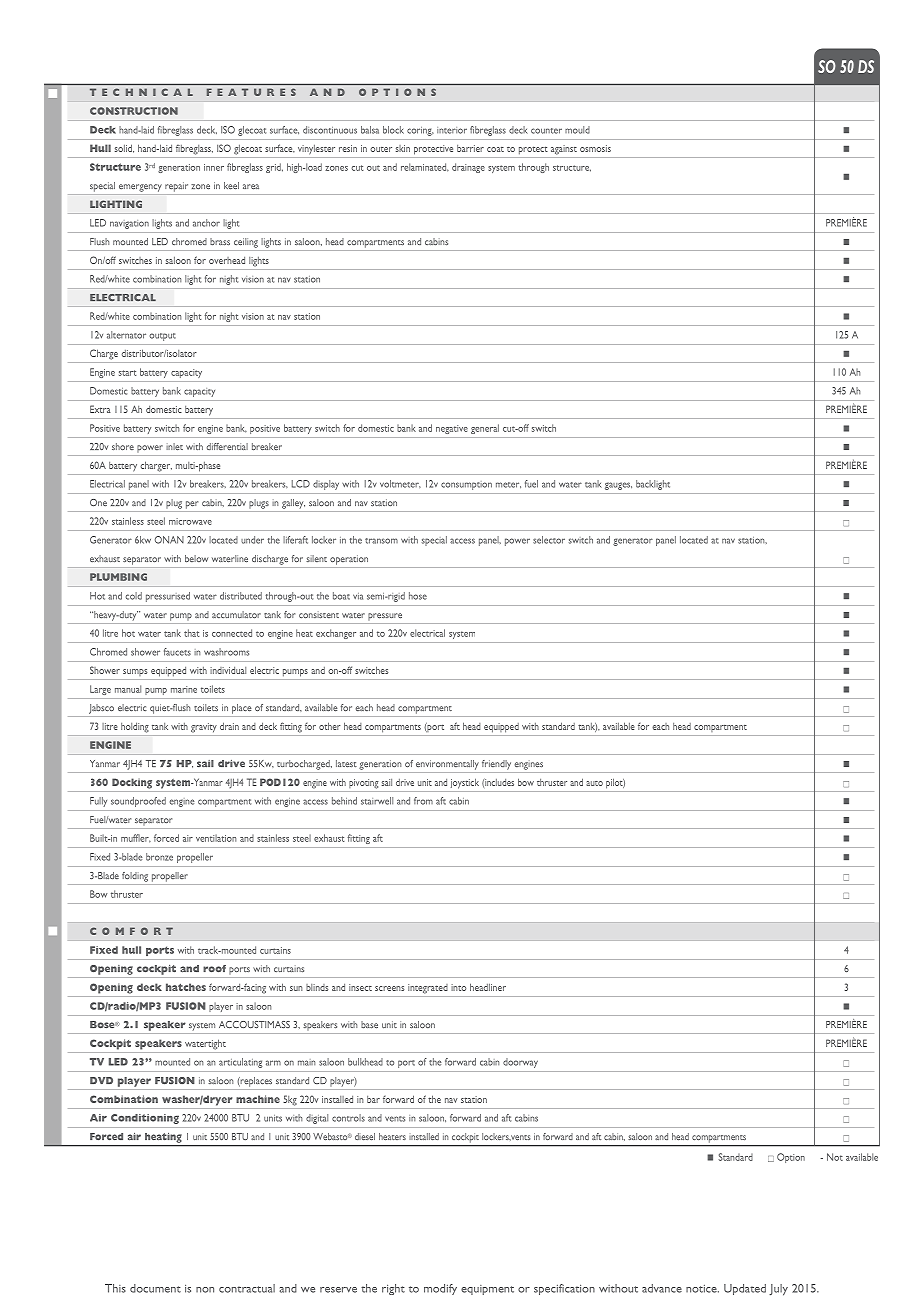 Image resolution: width=924 pixels, height=1308 pixels. What do you see at coordinates (440, 1289) in the page?
I see `modify` at bounding box center [440, 1289].
